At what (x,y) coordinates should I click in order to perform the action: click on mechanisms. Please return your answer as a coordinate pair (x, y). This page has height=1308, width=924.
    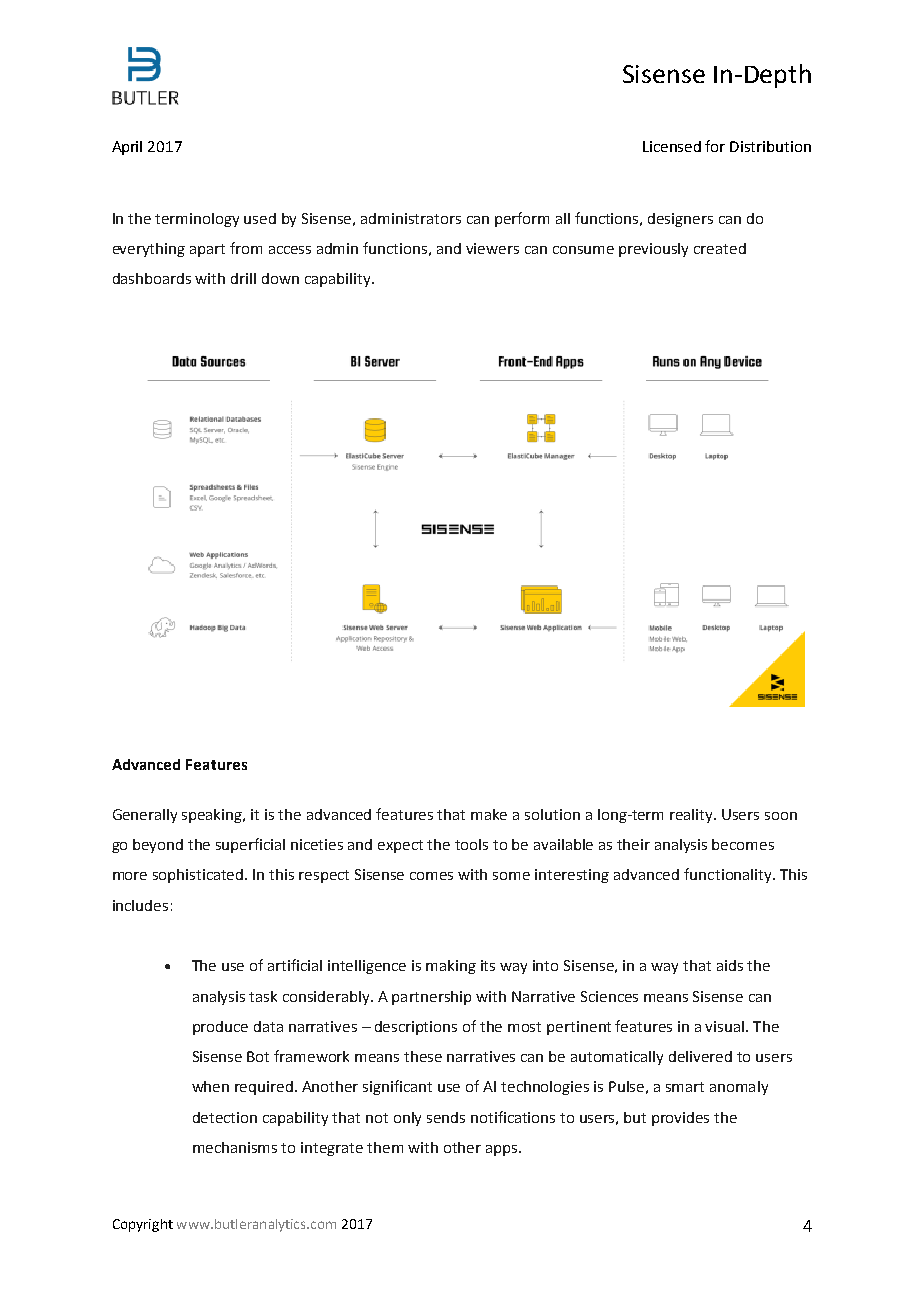
    Looking at the image, I should click on (235, 1147).
